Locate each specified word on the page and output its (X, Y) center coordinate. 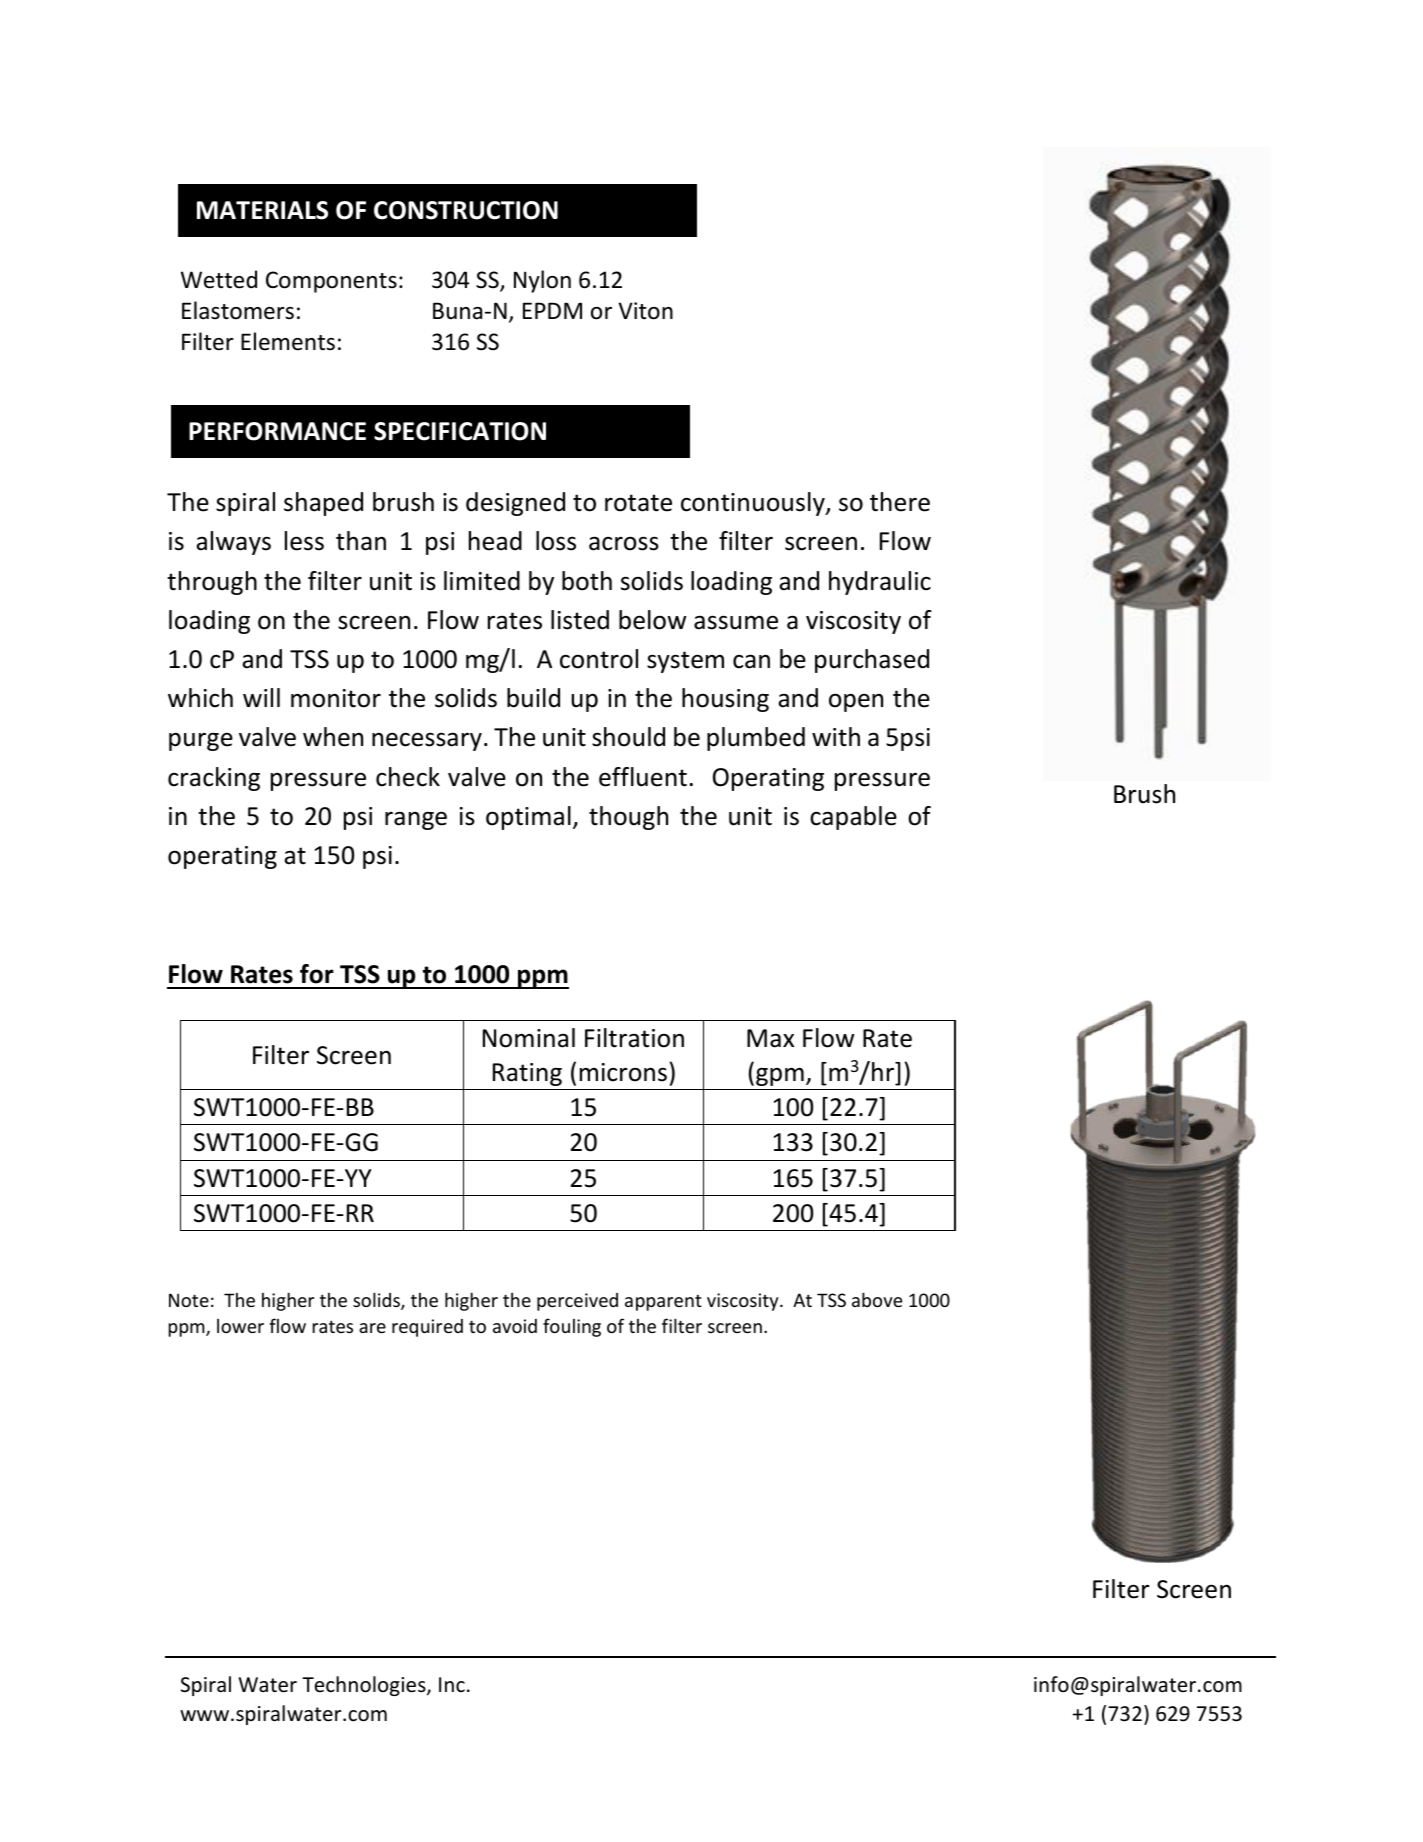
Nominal (529, 1038)
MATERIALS (262, 210)
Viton (645, 311)
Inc (452, 1684)
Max (770, 1038)
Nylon (542, 281)
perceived (577, 1302)
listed (580, 620)
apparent (663, 1302)
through (212, 583)
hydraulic (880, 583)
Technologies (365, 1686)
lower (240, 1326)
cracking (214, 779)
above (877, 1299)
